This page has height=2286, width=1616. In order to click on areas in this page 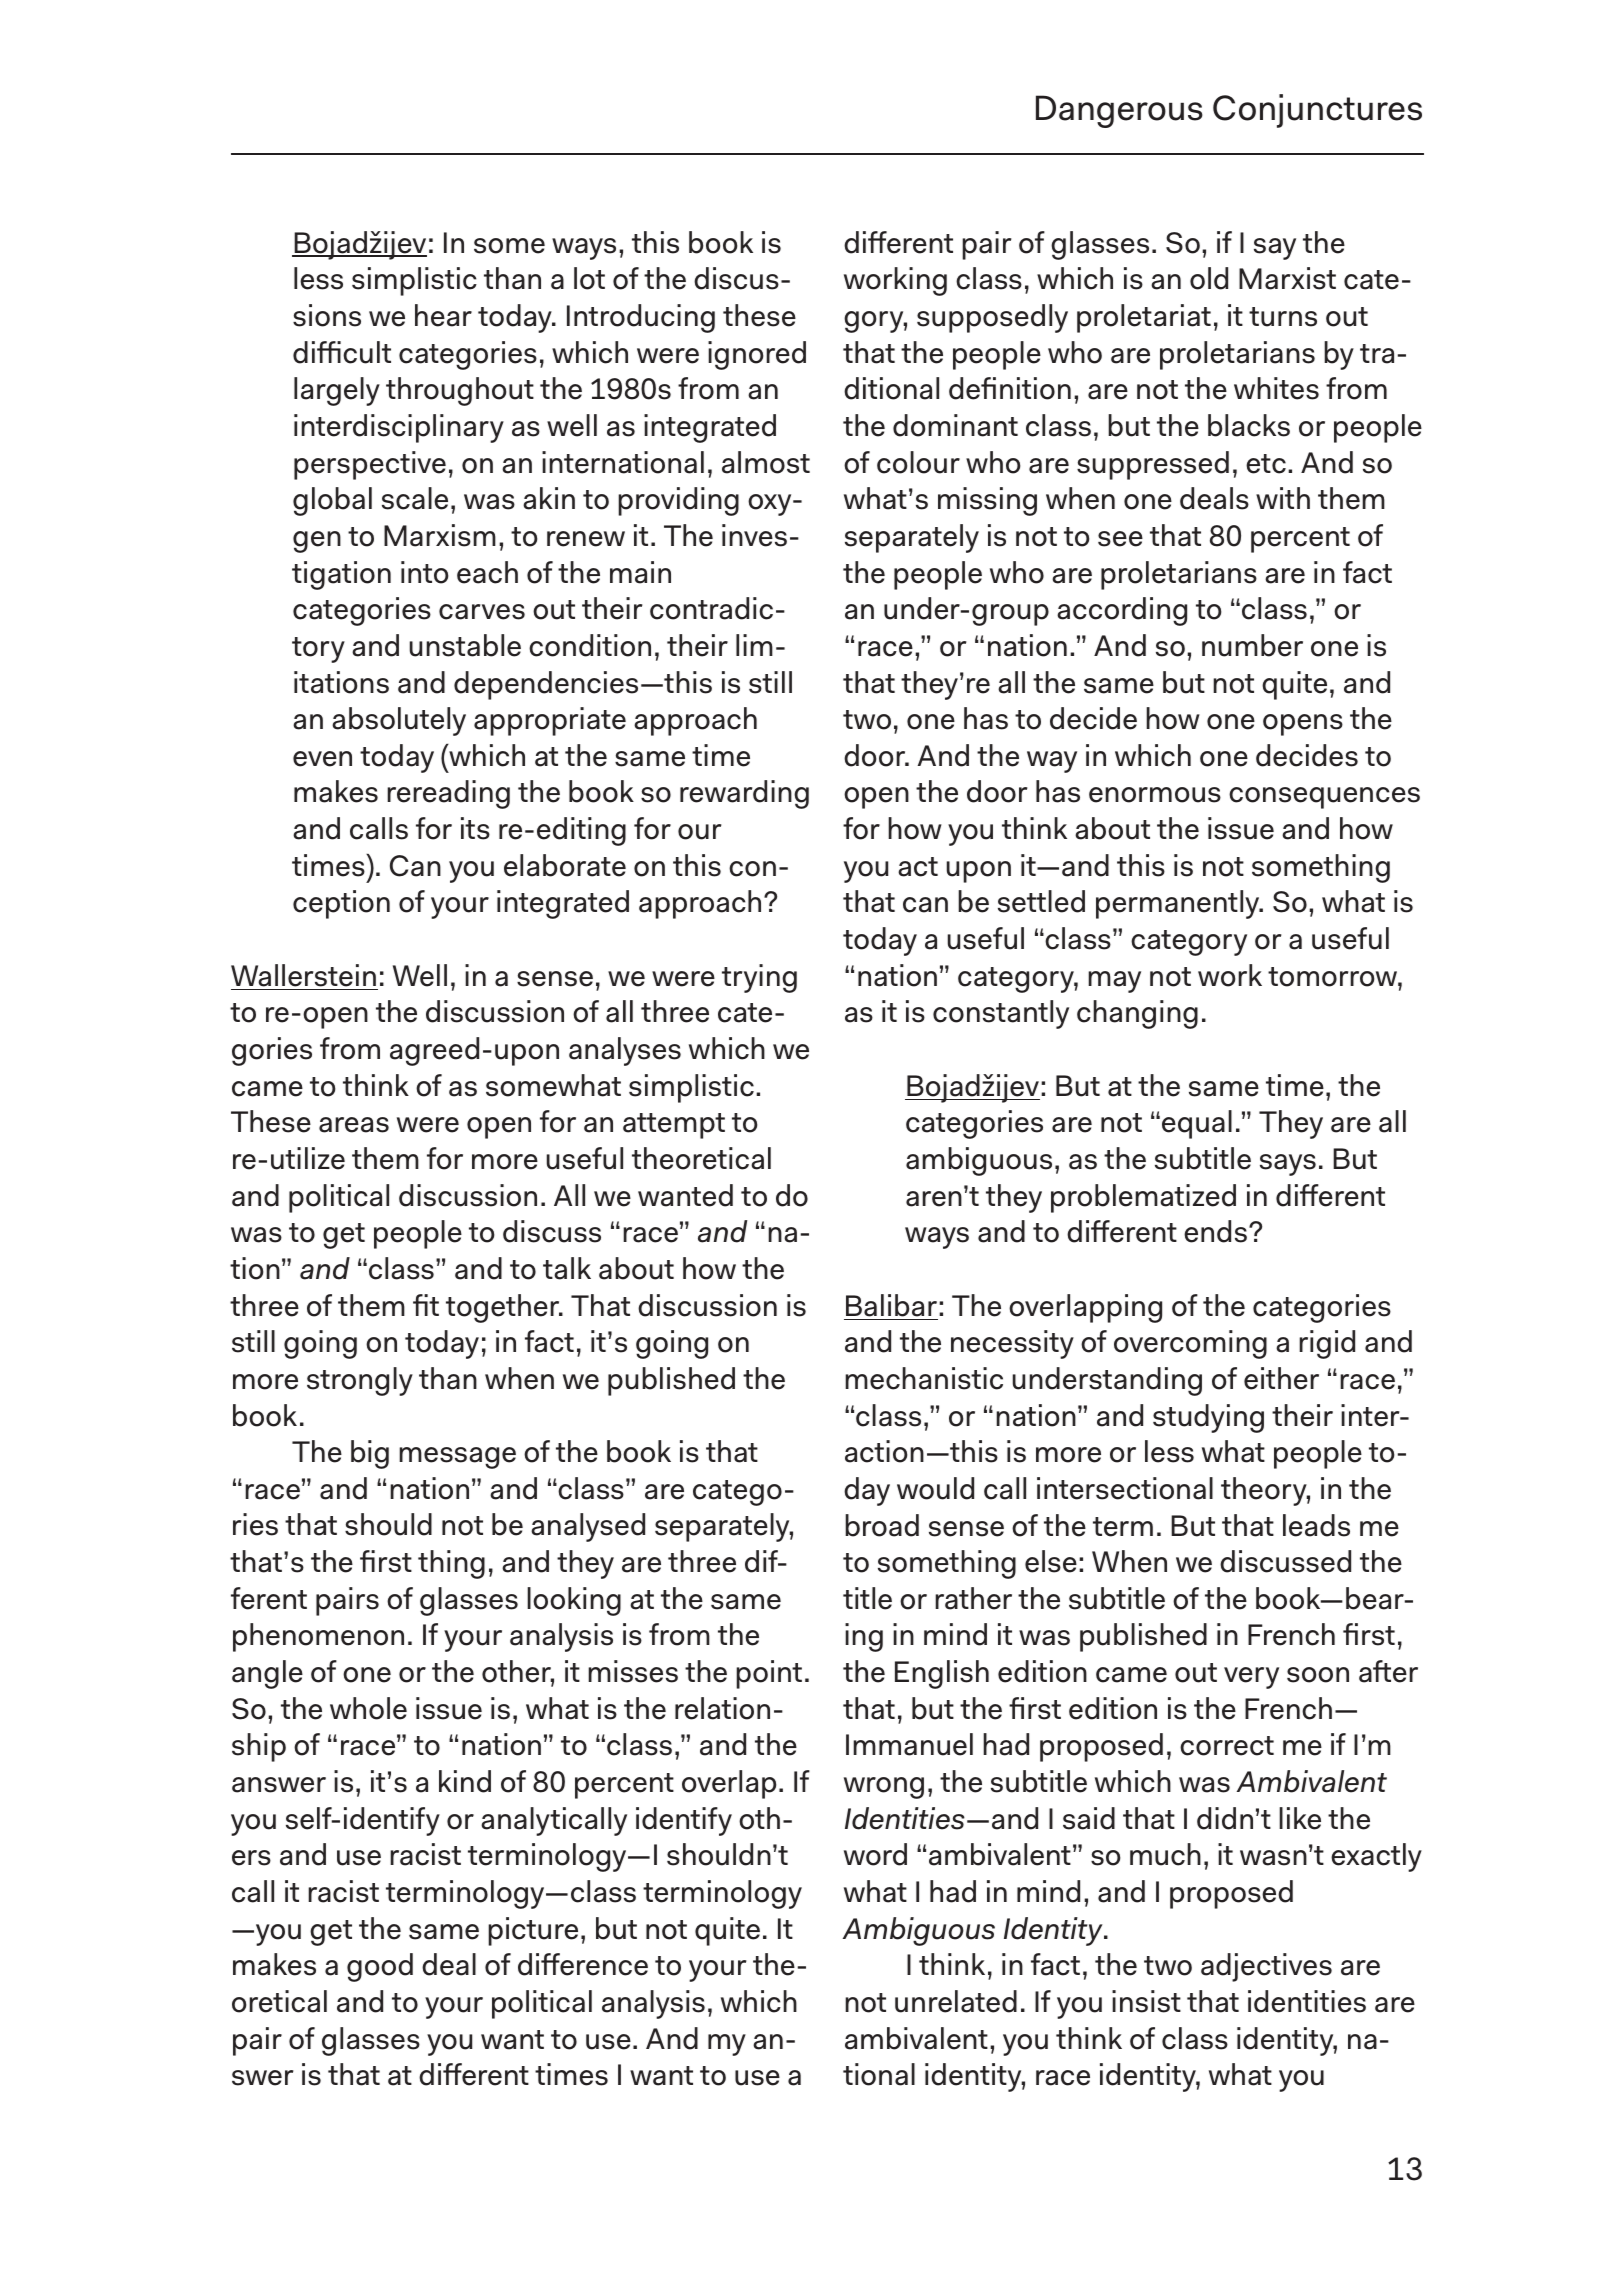, I will do `click(354, 1125)`.
